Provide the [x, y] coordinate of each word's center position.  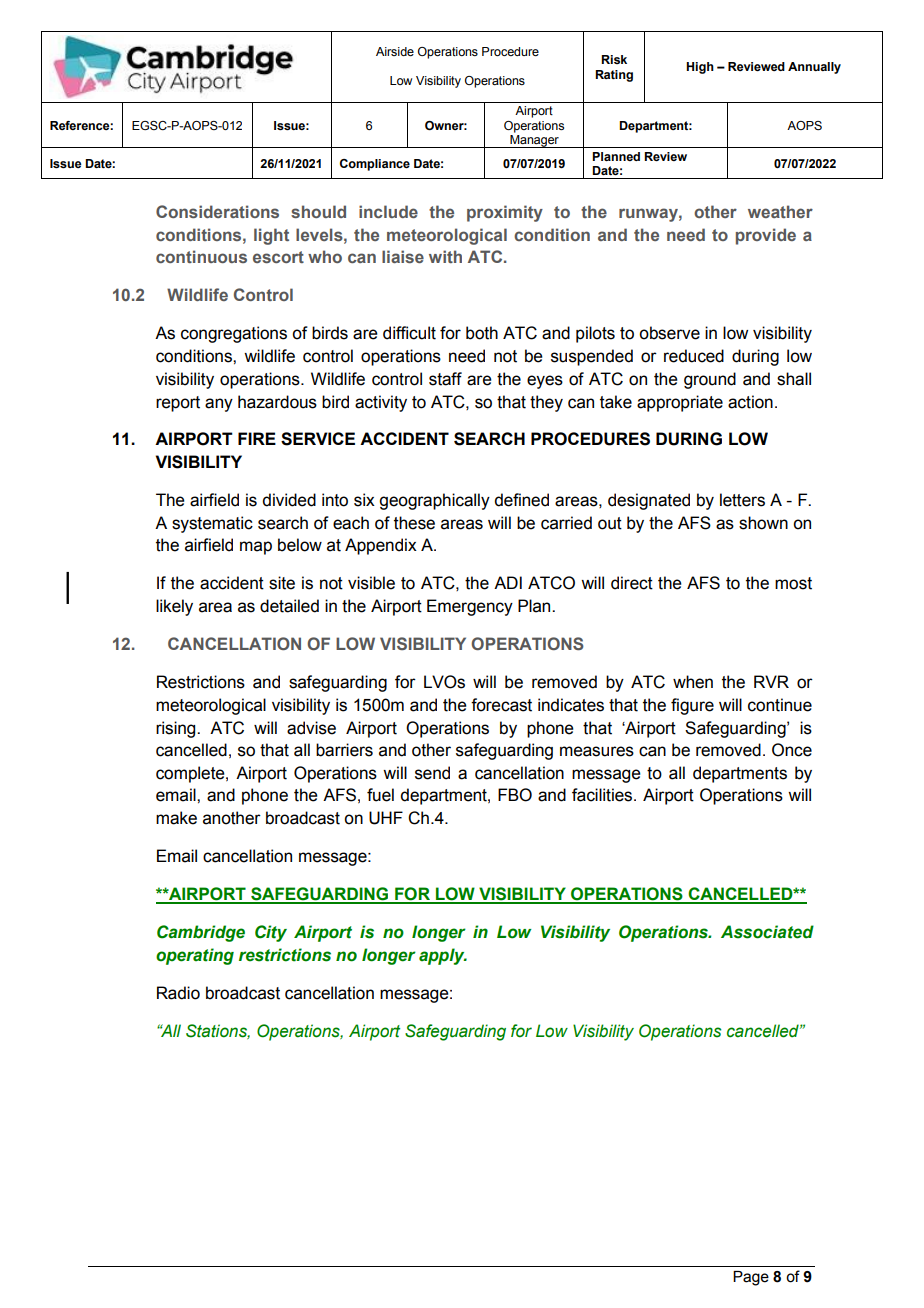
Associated [767, 932]
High [700, 68]
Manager [534, 140]
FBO [515, 795]
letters [742, 500]
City [271, 933]
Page [751, 1278]
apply [443, 956]
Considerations [217, 211]
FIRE [257, 438]
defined [521, 500]
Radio [178, 993]
